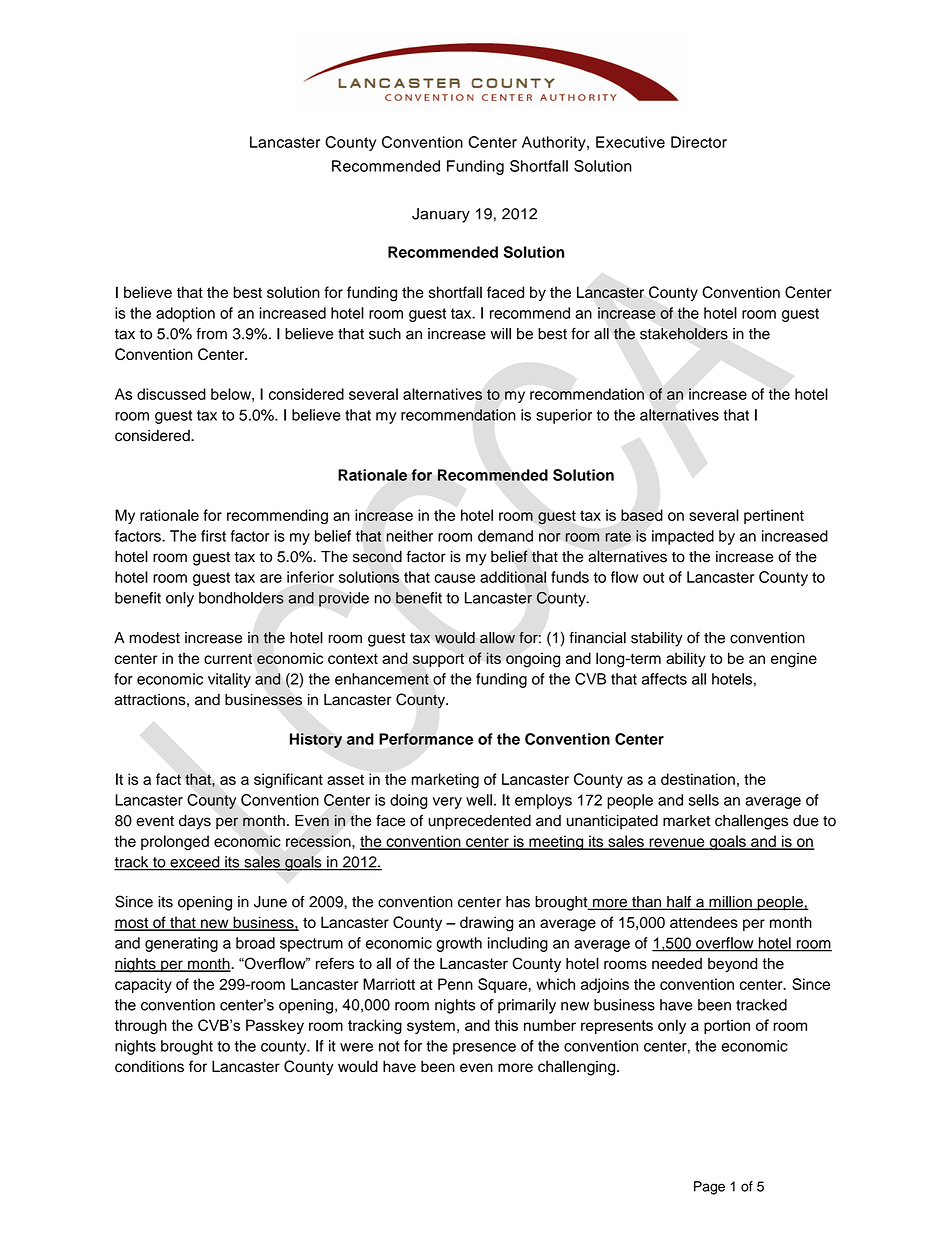 The image size is (952, 1233). What do you see at coordinates (213, 536) in the image?
I see `first` at bounding box center [213, 536].
